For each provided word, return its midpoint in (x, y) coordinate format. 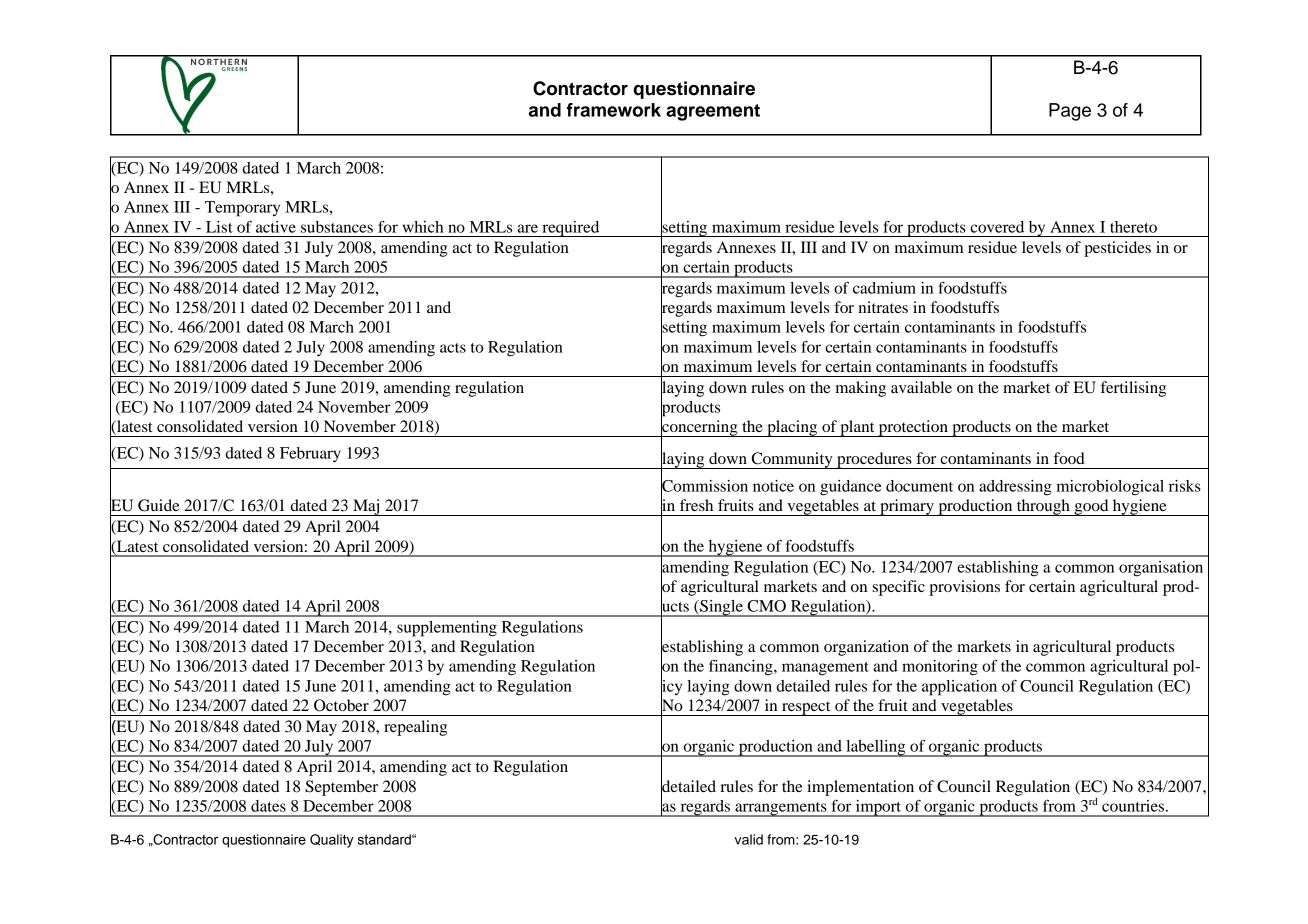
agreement (713, 112)
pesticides (1117, 249)
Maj (366, 507)
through (1043, 507)
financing (742, 668)
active (276, 227)
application (959, 688)
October (341, 705)
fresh (696, 505)
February (310, 455)
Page (1070, 112)
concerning (700, 428)
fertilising (1133, 389)
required (571, 229)
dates (268, 806)
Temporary (242, 209)
